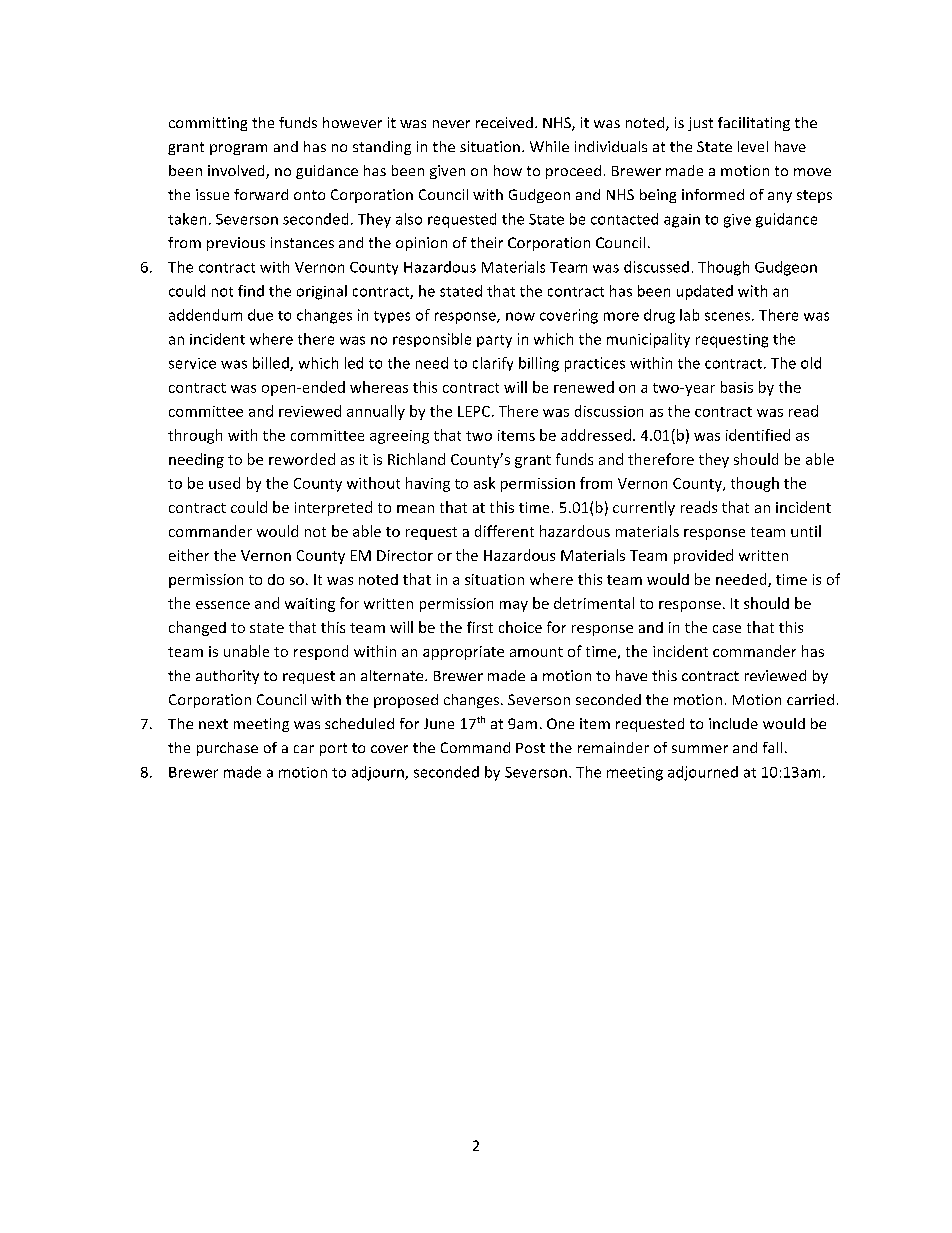  I want to click on updated, so click(705, 292).
